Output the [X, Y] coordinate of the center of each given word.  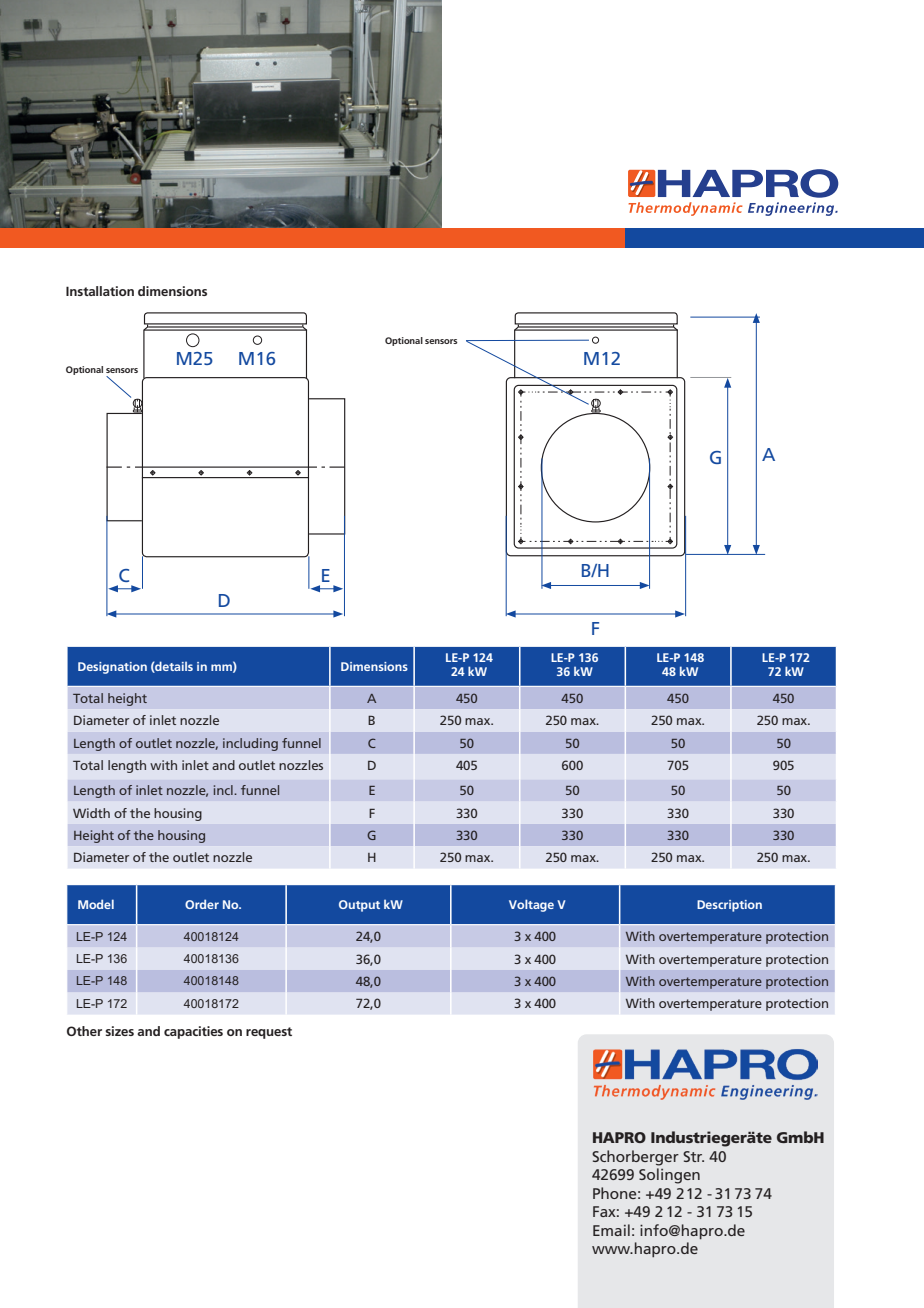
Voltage [531, 905]
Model [96, 904]
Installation [100, 291]
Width [91, 813]
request [269, 1033]
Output [359, 906]
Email [611, 1230]
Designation [112, 668]
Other [84, 1031]
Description [729, 906]
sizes [119, 1031]
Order [202, 904]
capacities [193, 1032]
